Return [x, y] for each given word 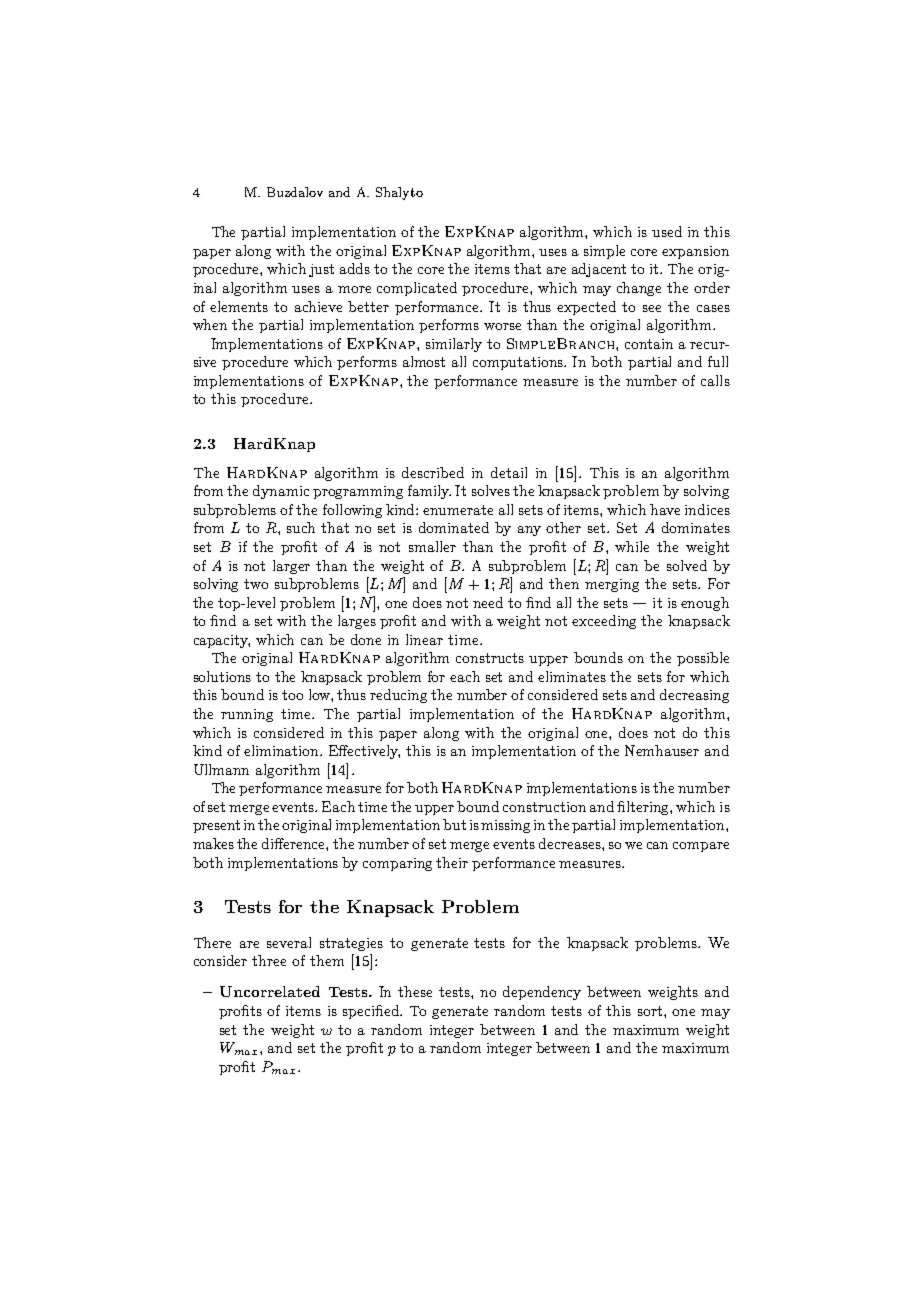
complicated [417, 289]
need [488, 602]
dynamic [281, 492]
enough [705, 604]
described [433, 472]
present [216, 826]
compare [701, 847]
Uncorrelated [270, 991]
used [667, 231]
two [256, 584]
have [665, 509]
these [415, 991]
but [454, 824]
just [321, 270]
